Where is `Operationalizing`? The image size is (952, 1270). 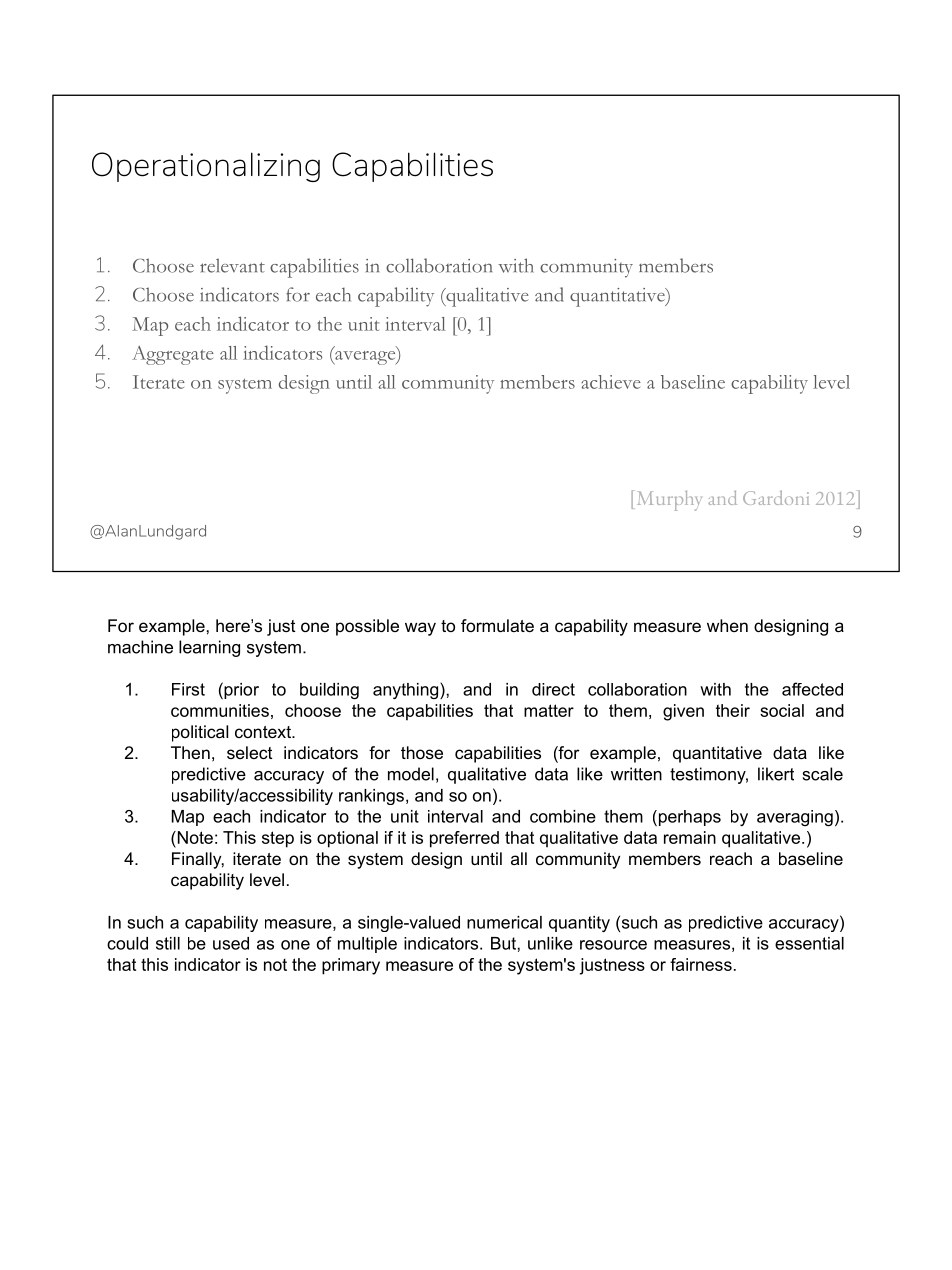
Operationalizing is located at coordinates (206, 167).
